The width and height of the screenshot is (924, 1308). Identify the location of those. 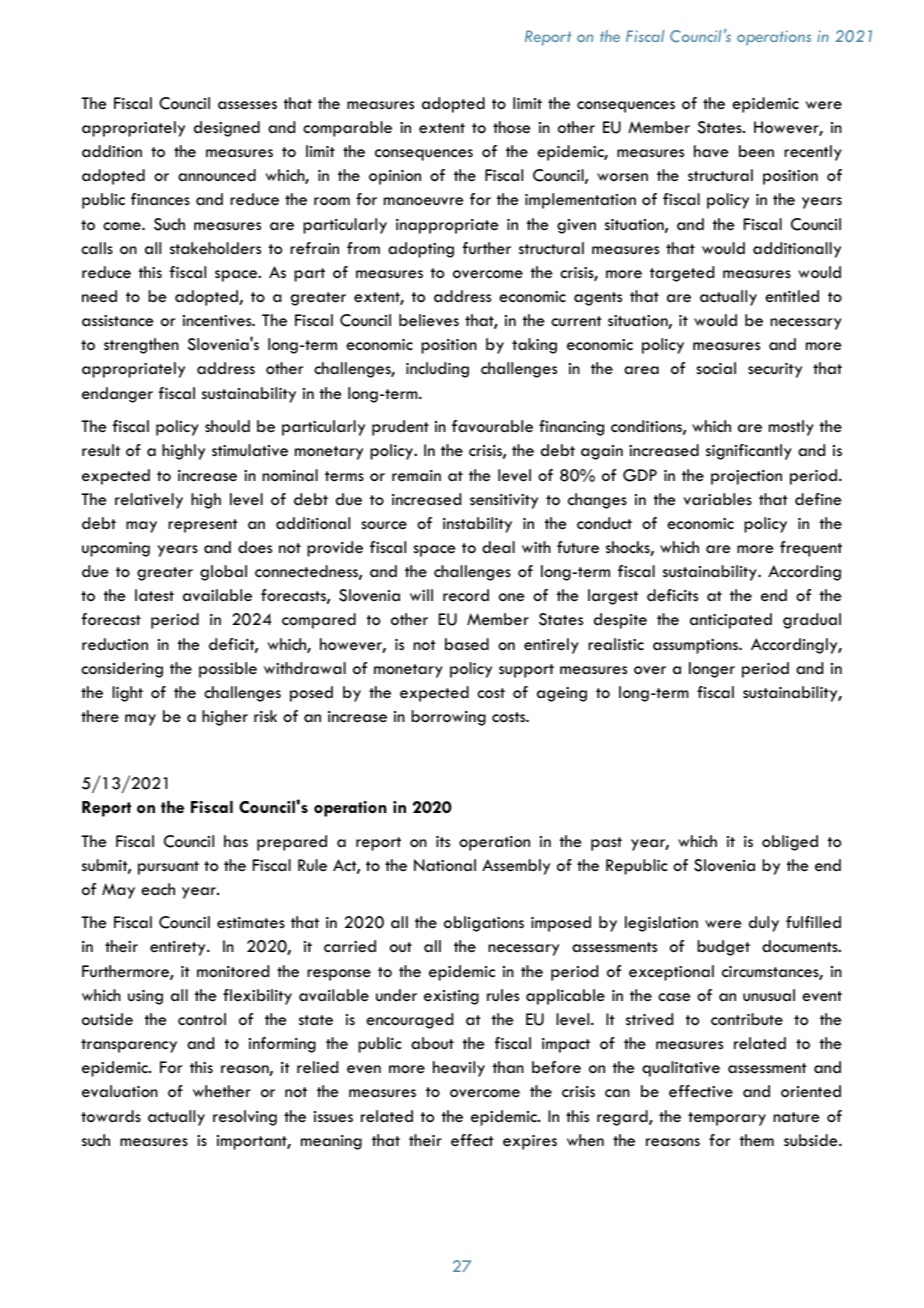
(511, 127).
